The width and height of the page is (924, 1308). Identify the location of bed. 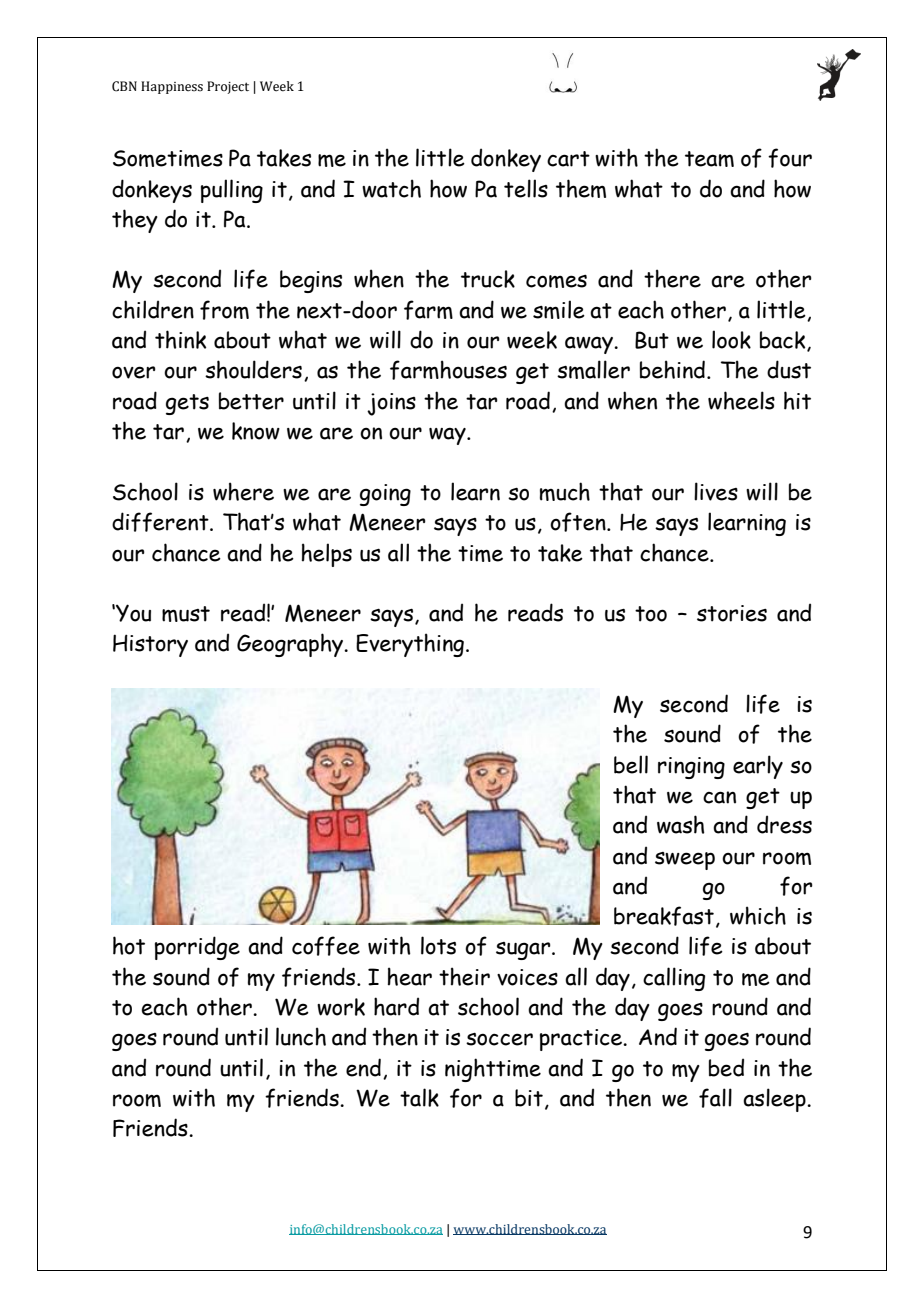
(726, 1067).
